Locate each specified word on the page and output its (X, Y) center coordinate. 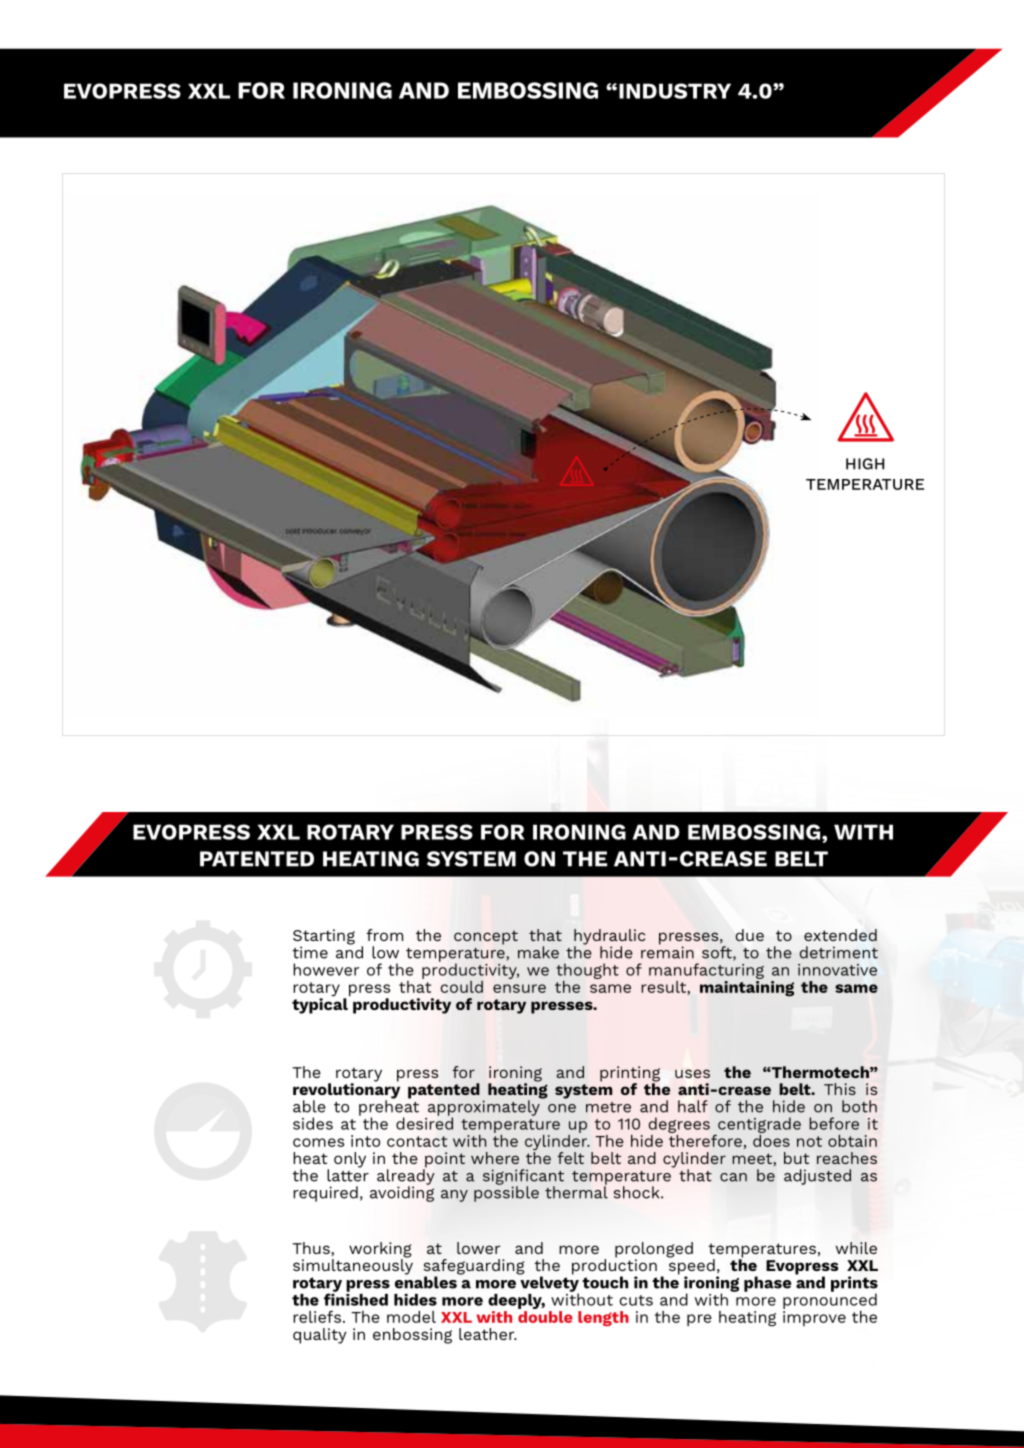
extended (840, 935)
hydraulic (609, 938)
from (384, 935)
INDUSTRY (675, 91)
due (749, 935)
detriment (838, 952)
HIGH (865, 464)
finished (356, 1298)
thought (587, 972)
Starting (324, 938)
